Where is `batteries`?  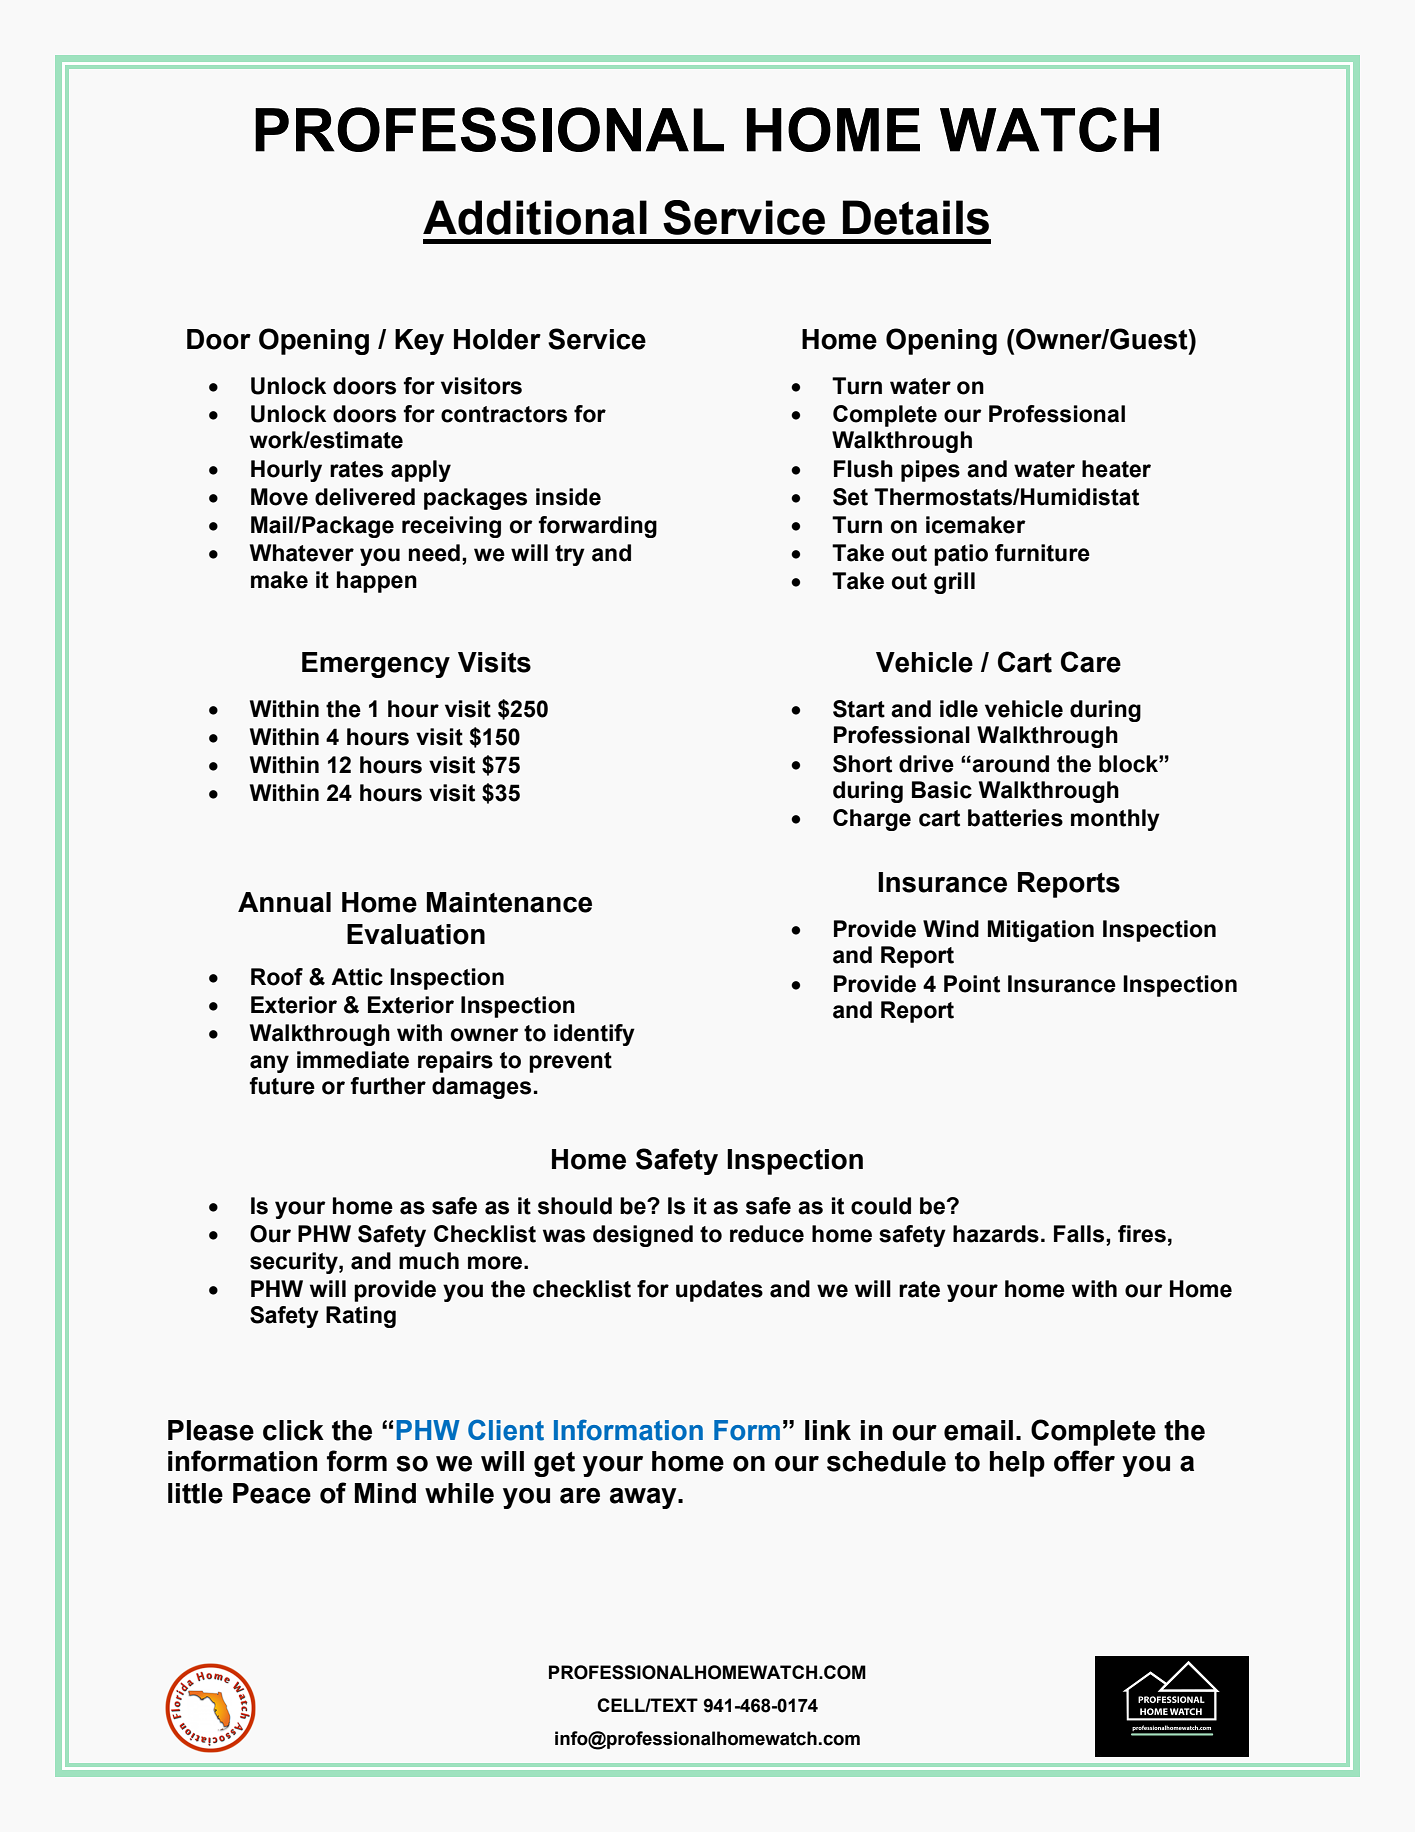
batteries is located at coordinates (1015, 818).
